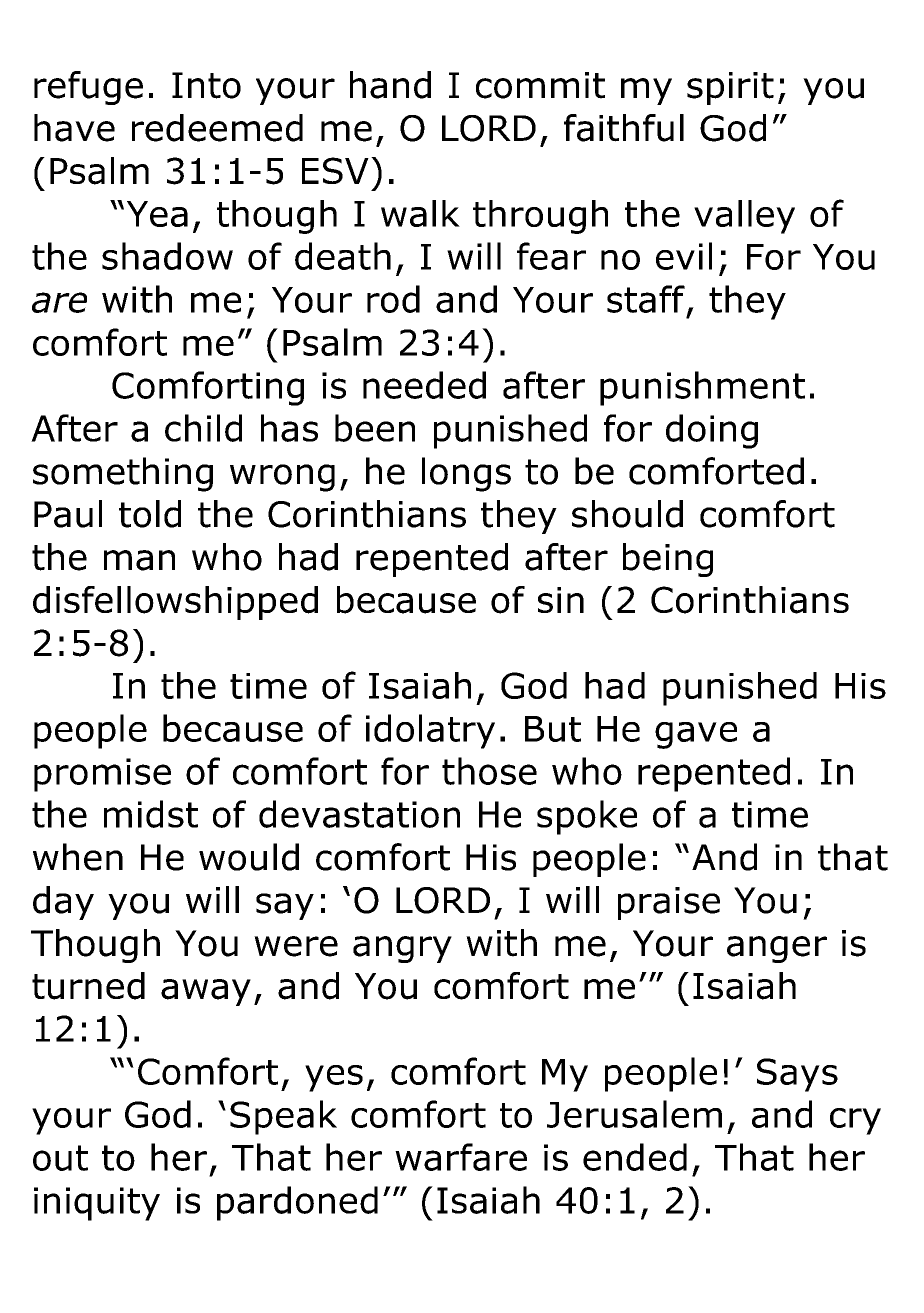 This image has width=924, height=1313. Describe the element at coordinates (139, 560) in the image. I see `man` at that location.
